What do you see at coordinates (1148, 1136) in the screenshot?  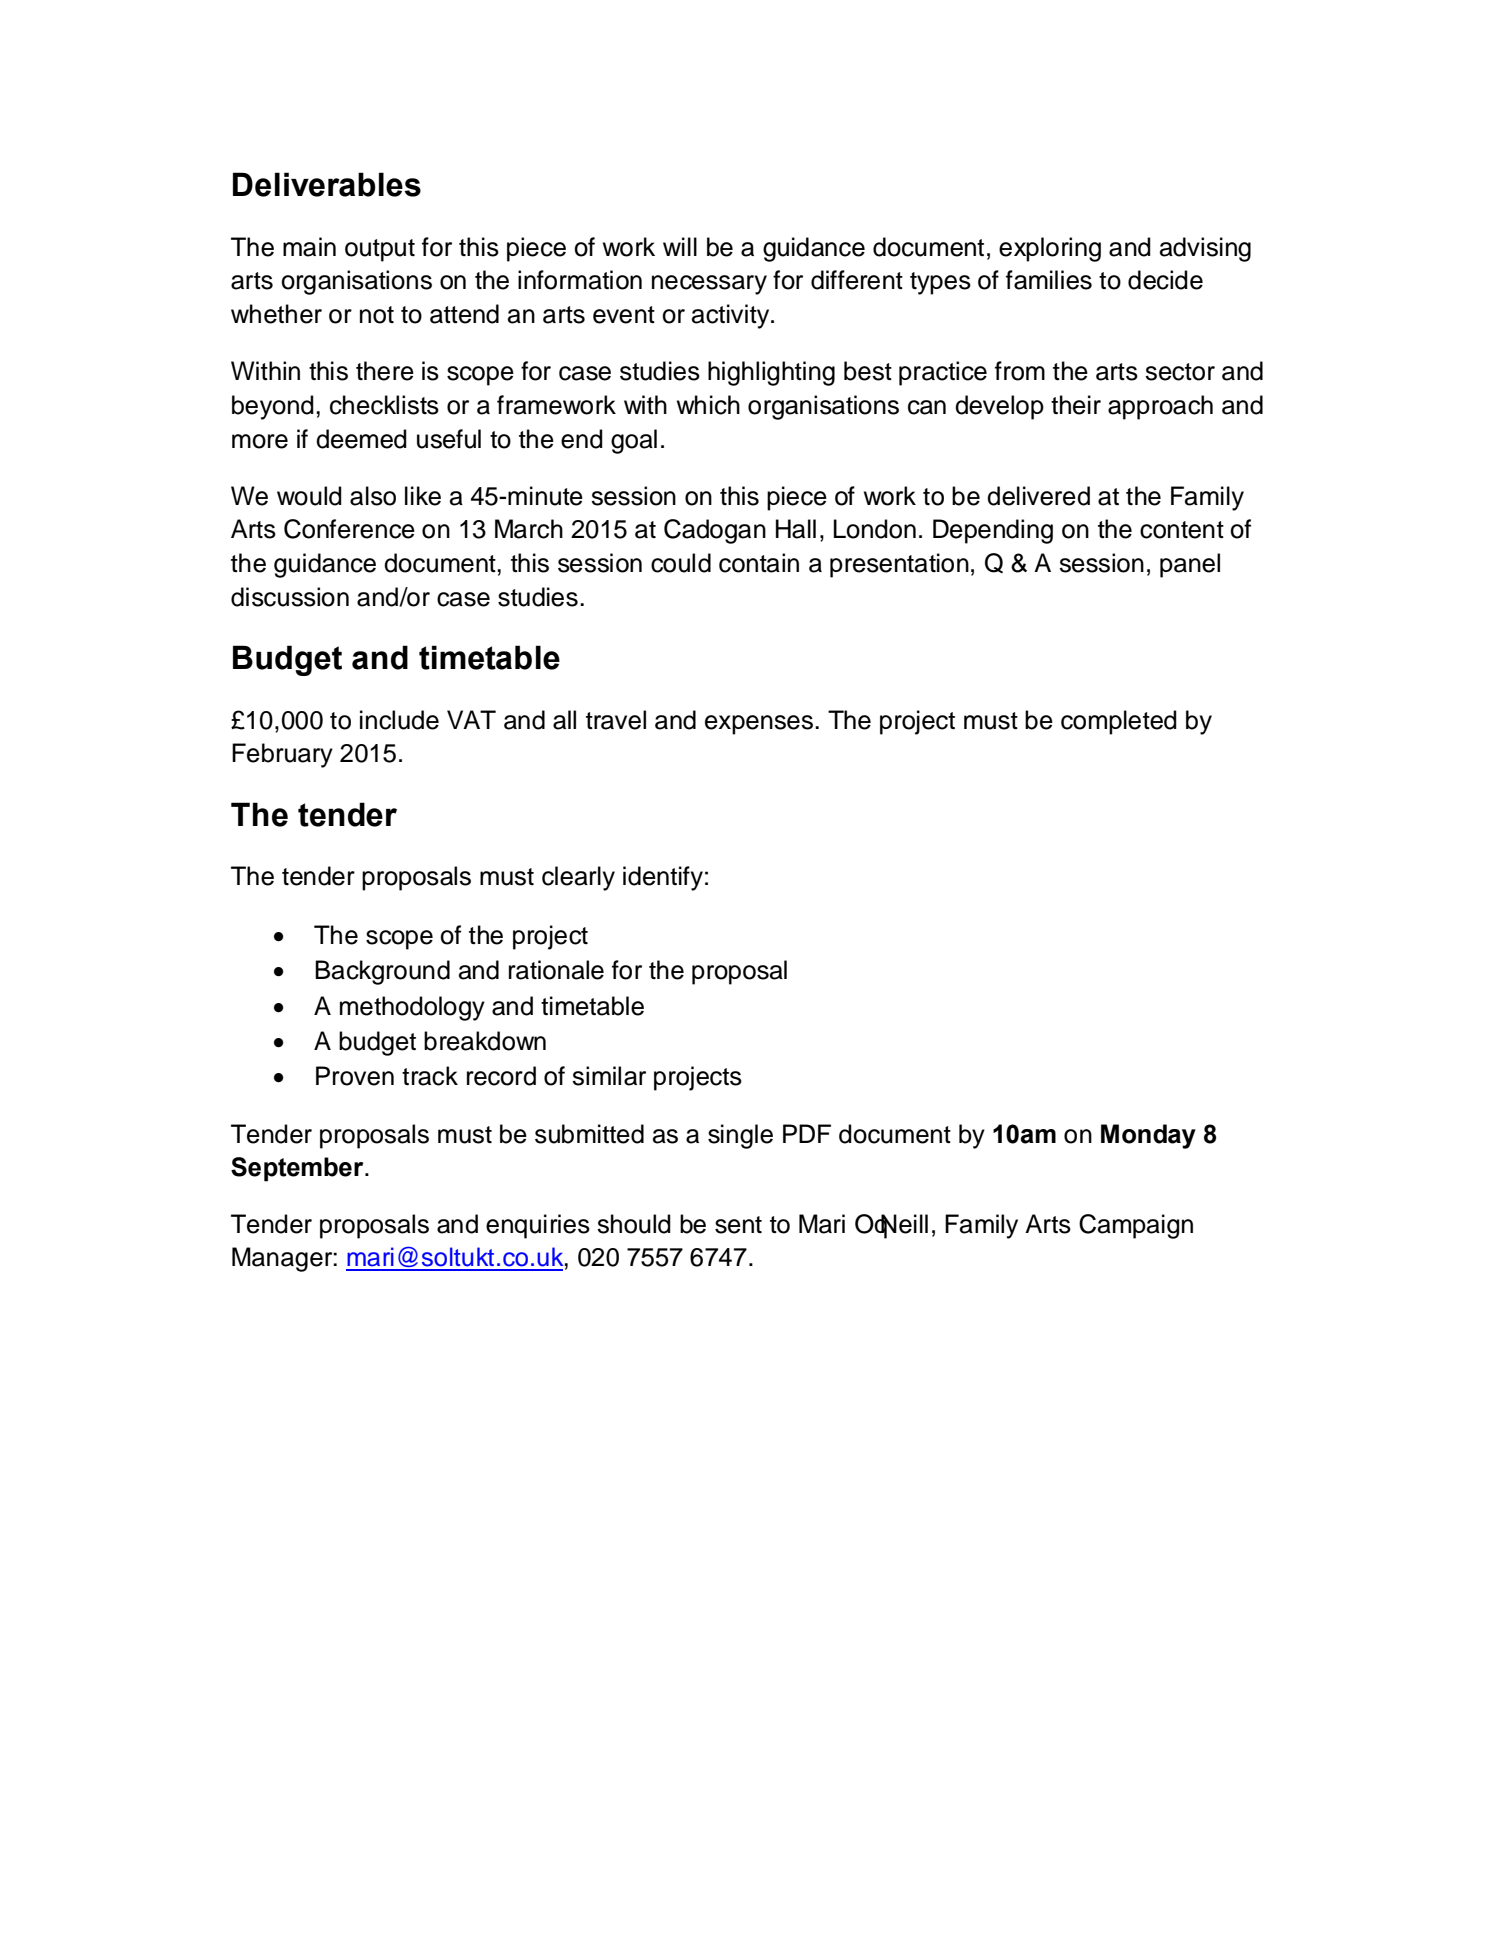 I see `Monday` at bounding box center [1148, 1136].
